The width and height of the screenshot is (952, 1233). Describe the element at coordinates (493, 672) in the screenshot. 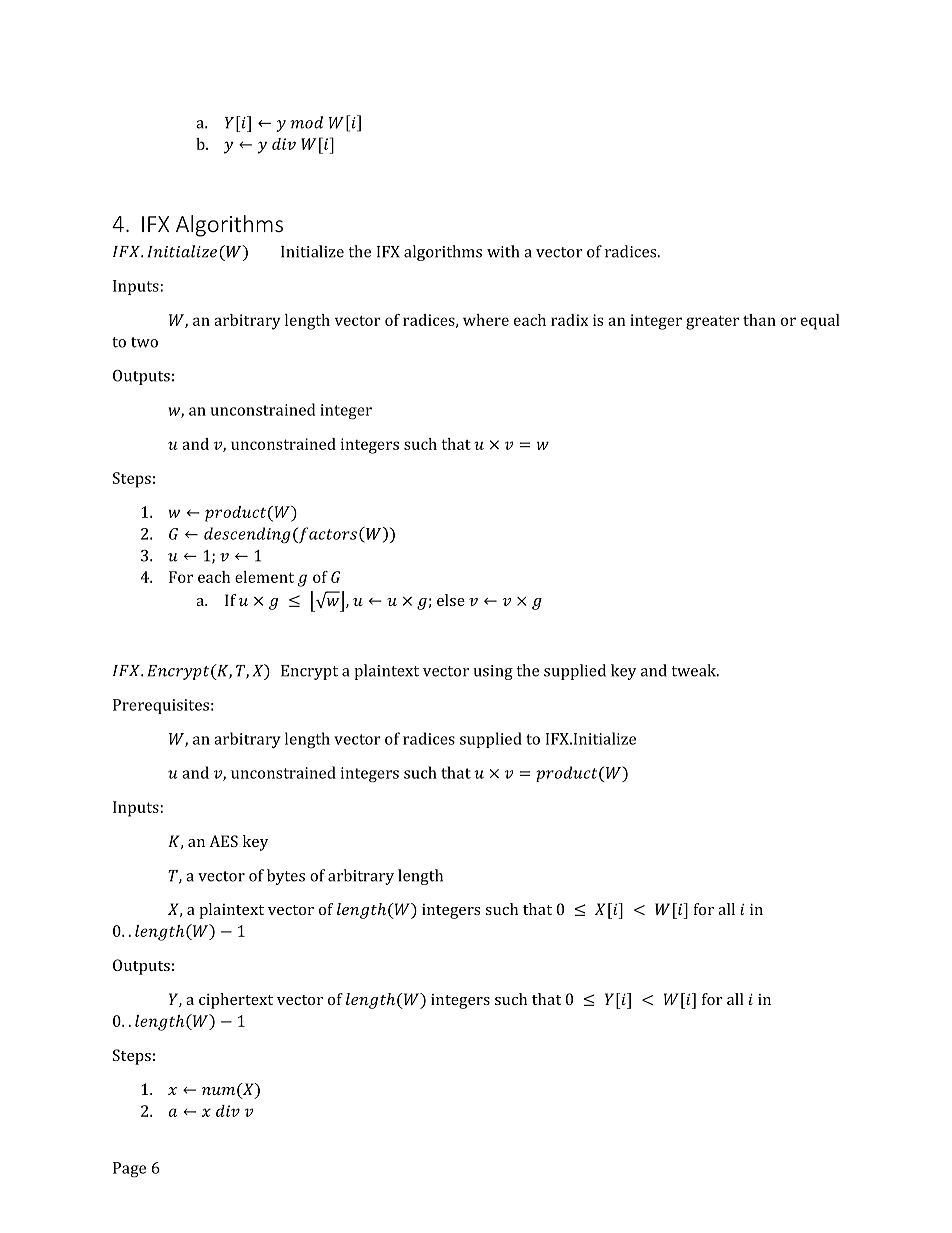

I see `using` at that location.
